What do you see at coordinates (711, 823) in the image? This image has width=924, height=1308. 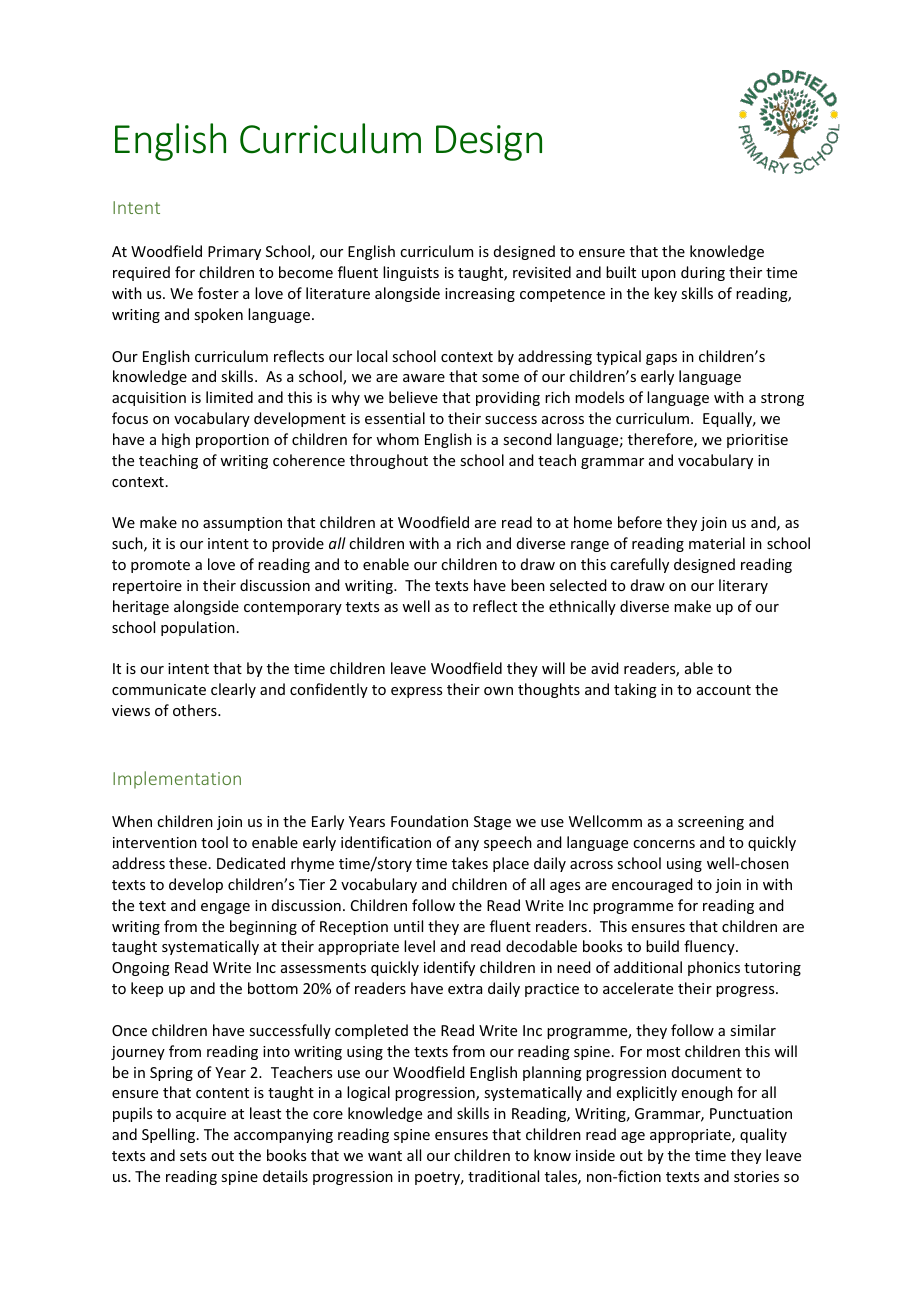 I see `screening` at bounding box center [711, 823].
